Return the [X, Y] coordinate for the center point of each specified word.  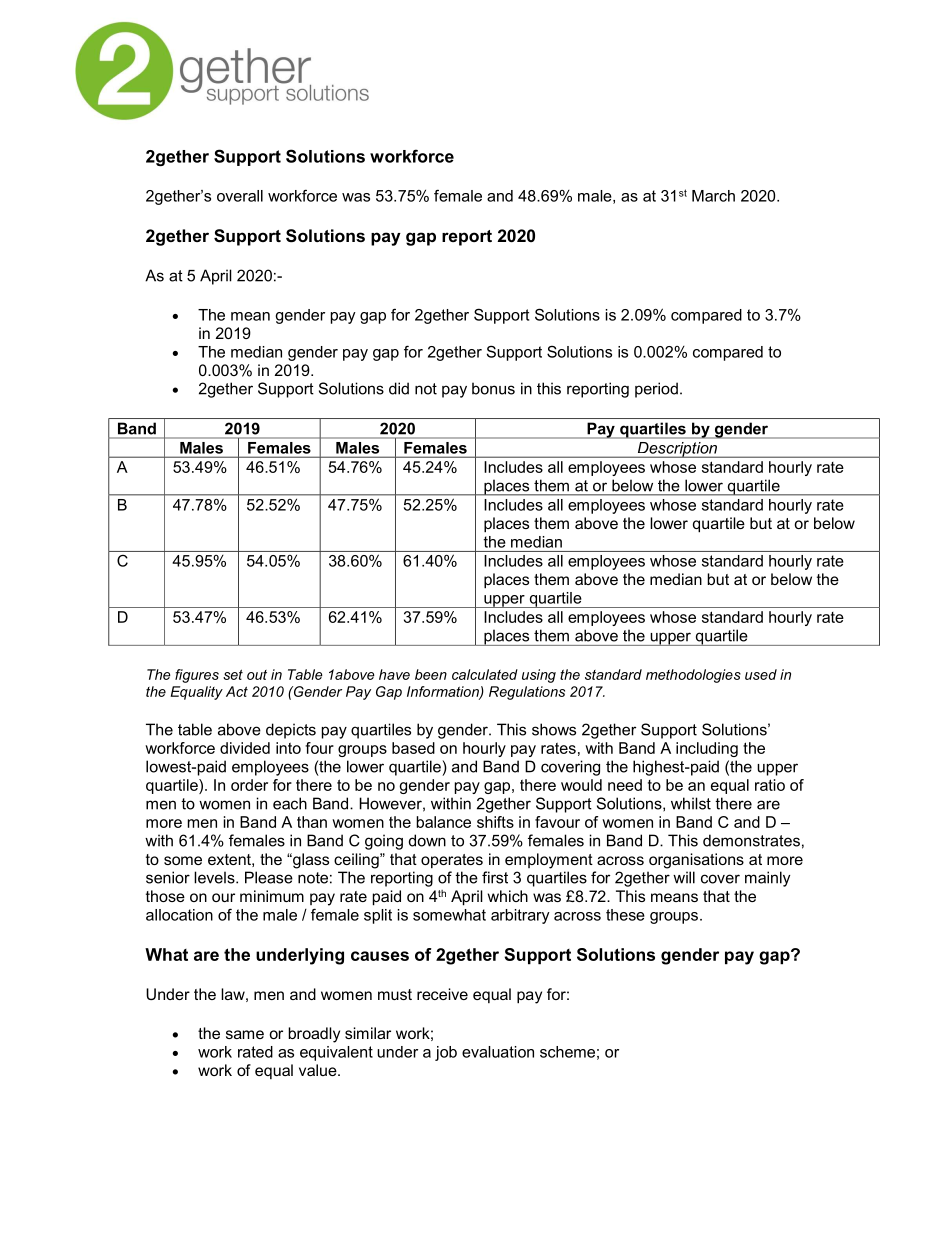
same [245, 1034]
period [656, 390]
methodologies [693, 676]
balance [443, 822]
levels [215, 877]
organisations [696, 861]
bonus [493, 388]
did [399, 388]
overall [240, 196]
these [625, 915]
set [233, 674]
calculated [485, 674]
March [713, 196]
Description [677, 450]
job [446, 1053]
